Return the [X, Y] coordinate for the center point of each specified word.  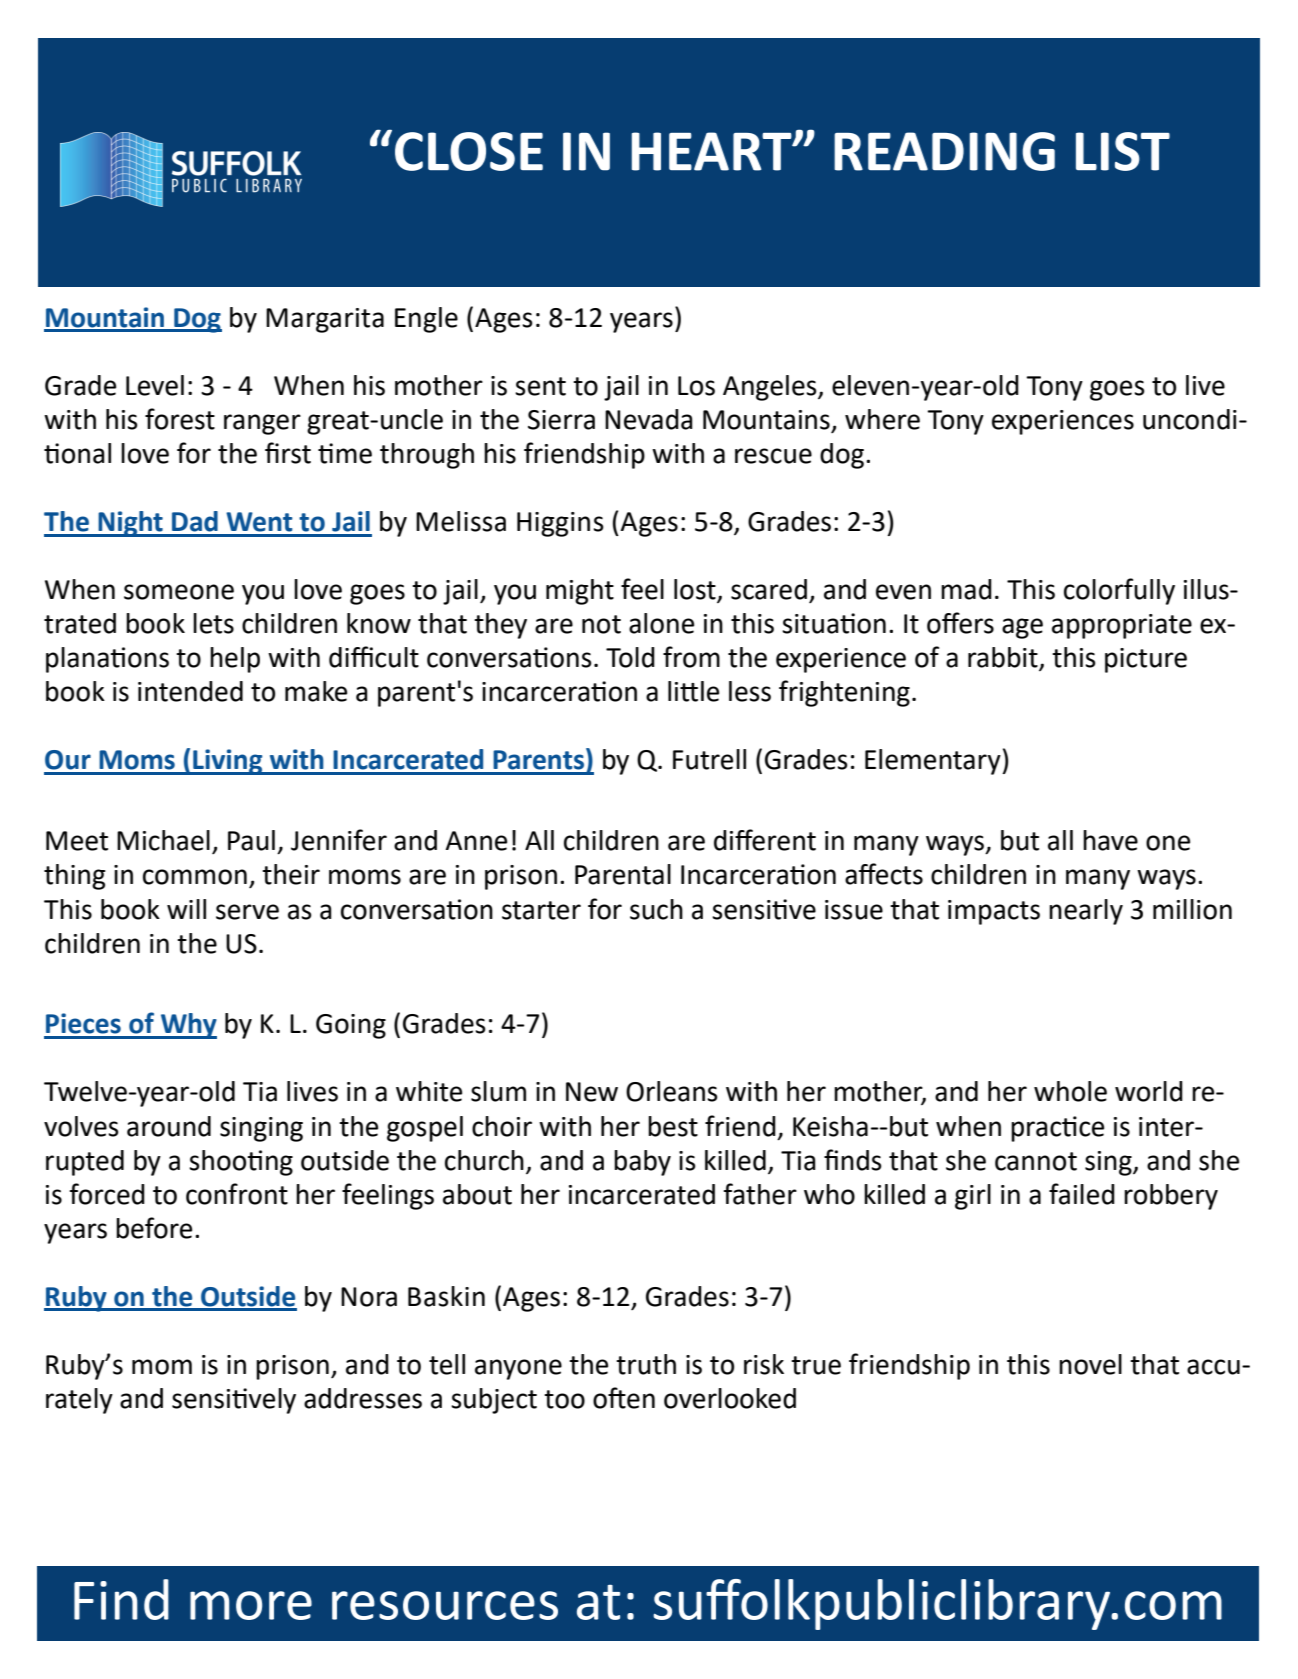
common [195, 877]
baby [642, 1163]
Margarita [325, 320]
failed [1082, 1194]
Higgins [560, 524]
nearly [1086, 912]
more [251, 1605]
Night [130, 524]
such [656, 909]
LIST [1123, 151]
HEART [713, 151]
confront [237, 1194]
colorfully [1119, 591]
